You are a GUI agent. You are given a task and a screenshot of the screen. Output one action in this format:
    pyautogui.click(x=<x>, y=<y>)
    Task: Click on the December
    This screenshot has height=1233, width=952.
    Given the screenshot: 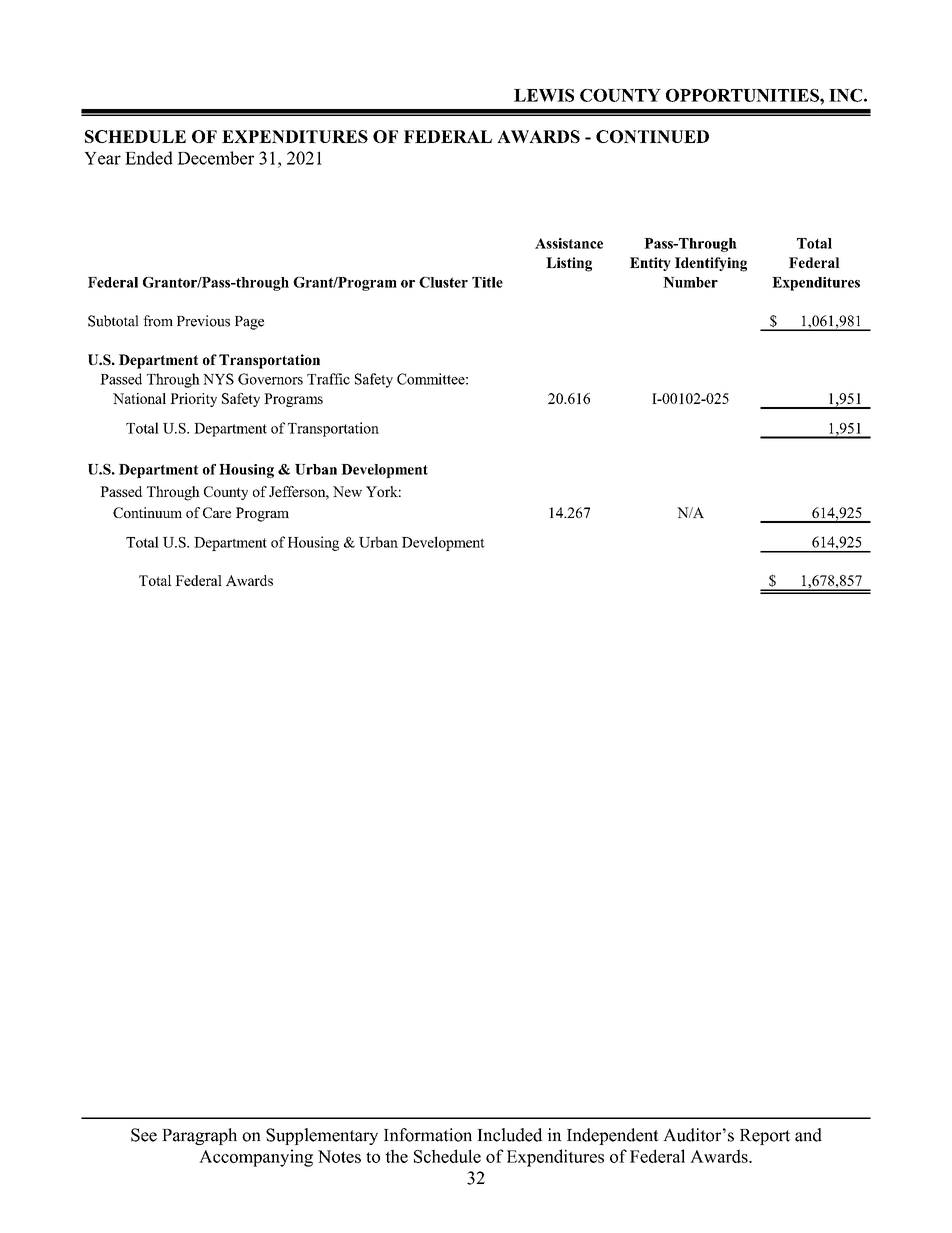 What is the action you would take?
    pyautogui.click(x=215, y=158)
